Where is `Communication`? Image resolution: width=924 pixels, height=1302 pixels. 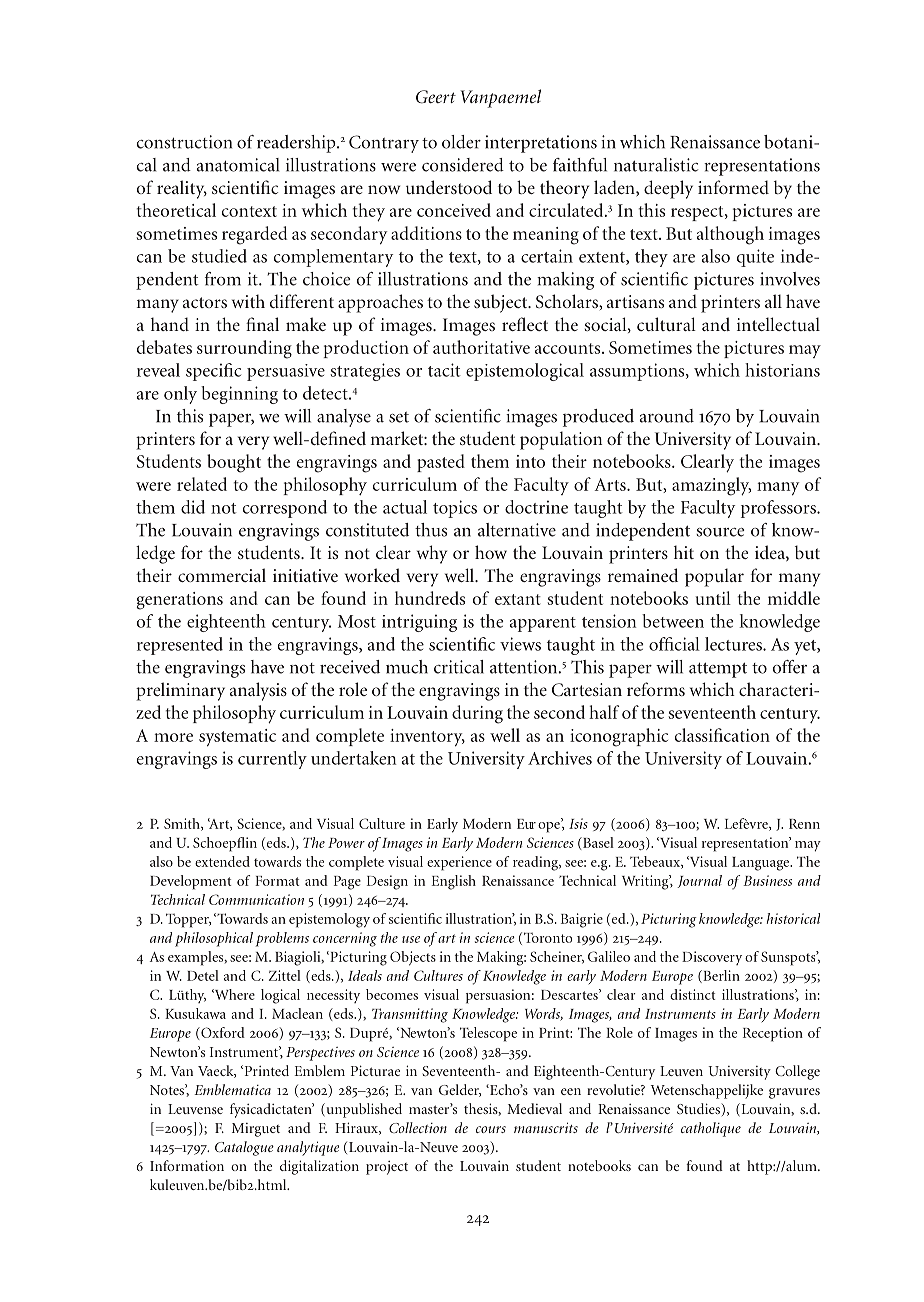
Communication is located at coordinates (256, 899).
